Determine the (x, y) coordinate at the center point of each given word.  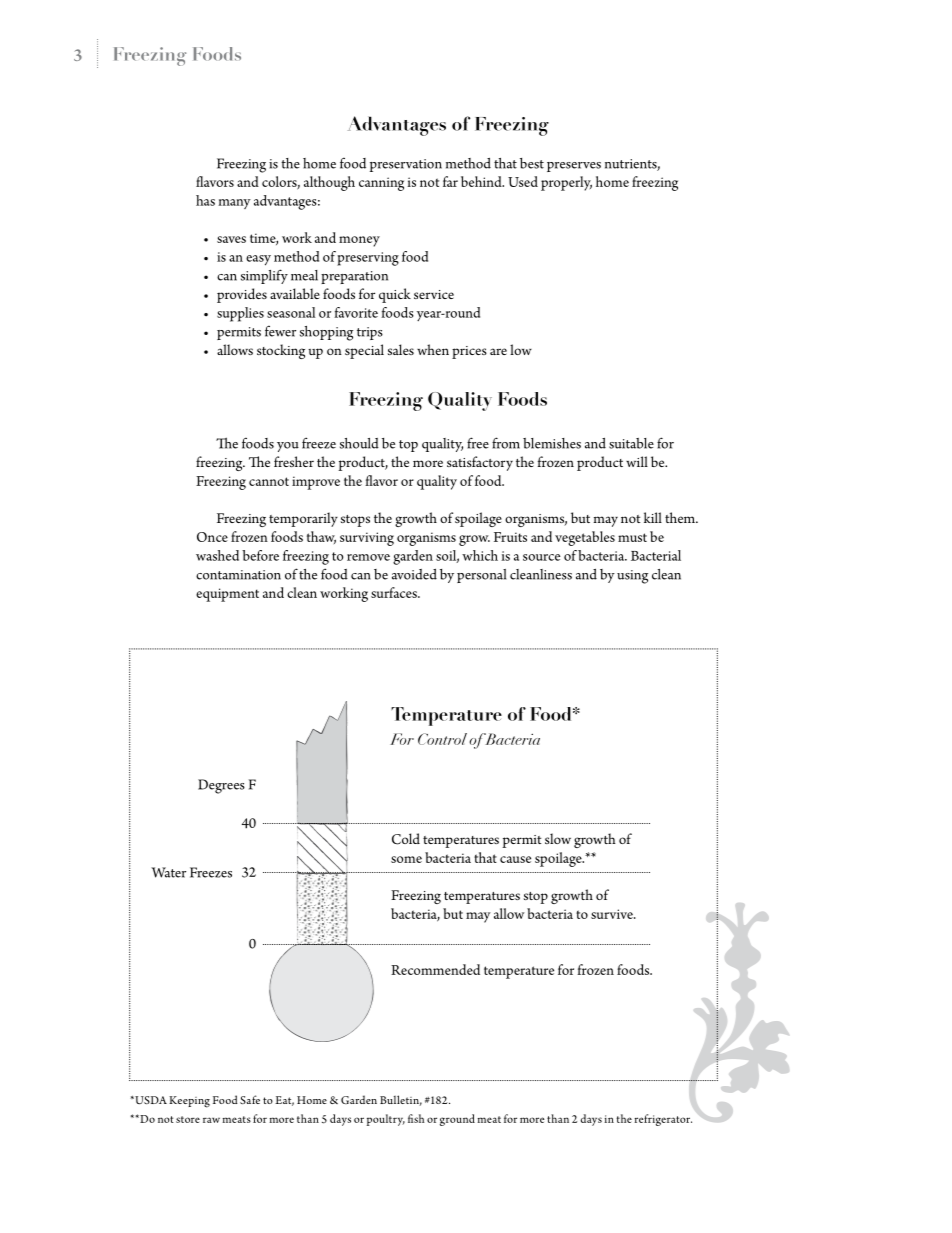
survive (613, 914)
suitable (631, 443)
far (450, 181)
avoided (414, 574)
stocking (281, 351)
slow (558, 838)
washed (217, 555)
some (406, 859)
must (632, 537)
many (234, 204)
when (433, 349)
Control (442, 739)
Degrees (221, 786)
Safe (250, 1099)
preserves (574, 167)
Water (168, 872)
